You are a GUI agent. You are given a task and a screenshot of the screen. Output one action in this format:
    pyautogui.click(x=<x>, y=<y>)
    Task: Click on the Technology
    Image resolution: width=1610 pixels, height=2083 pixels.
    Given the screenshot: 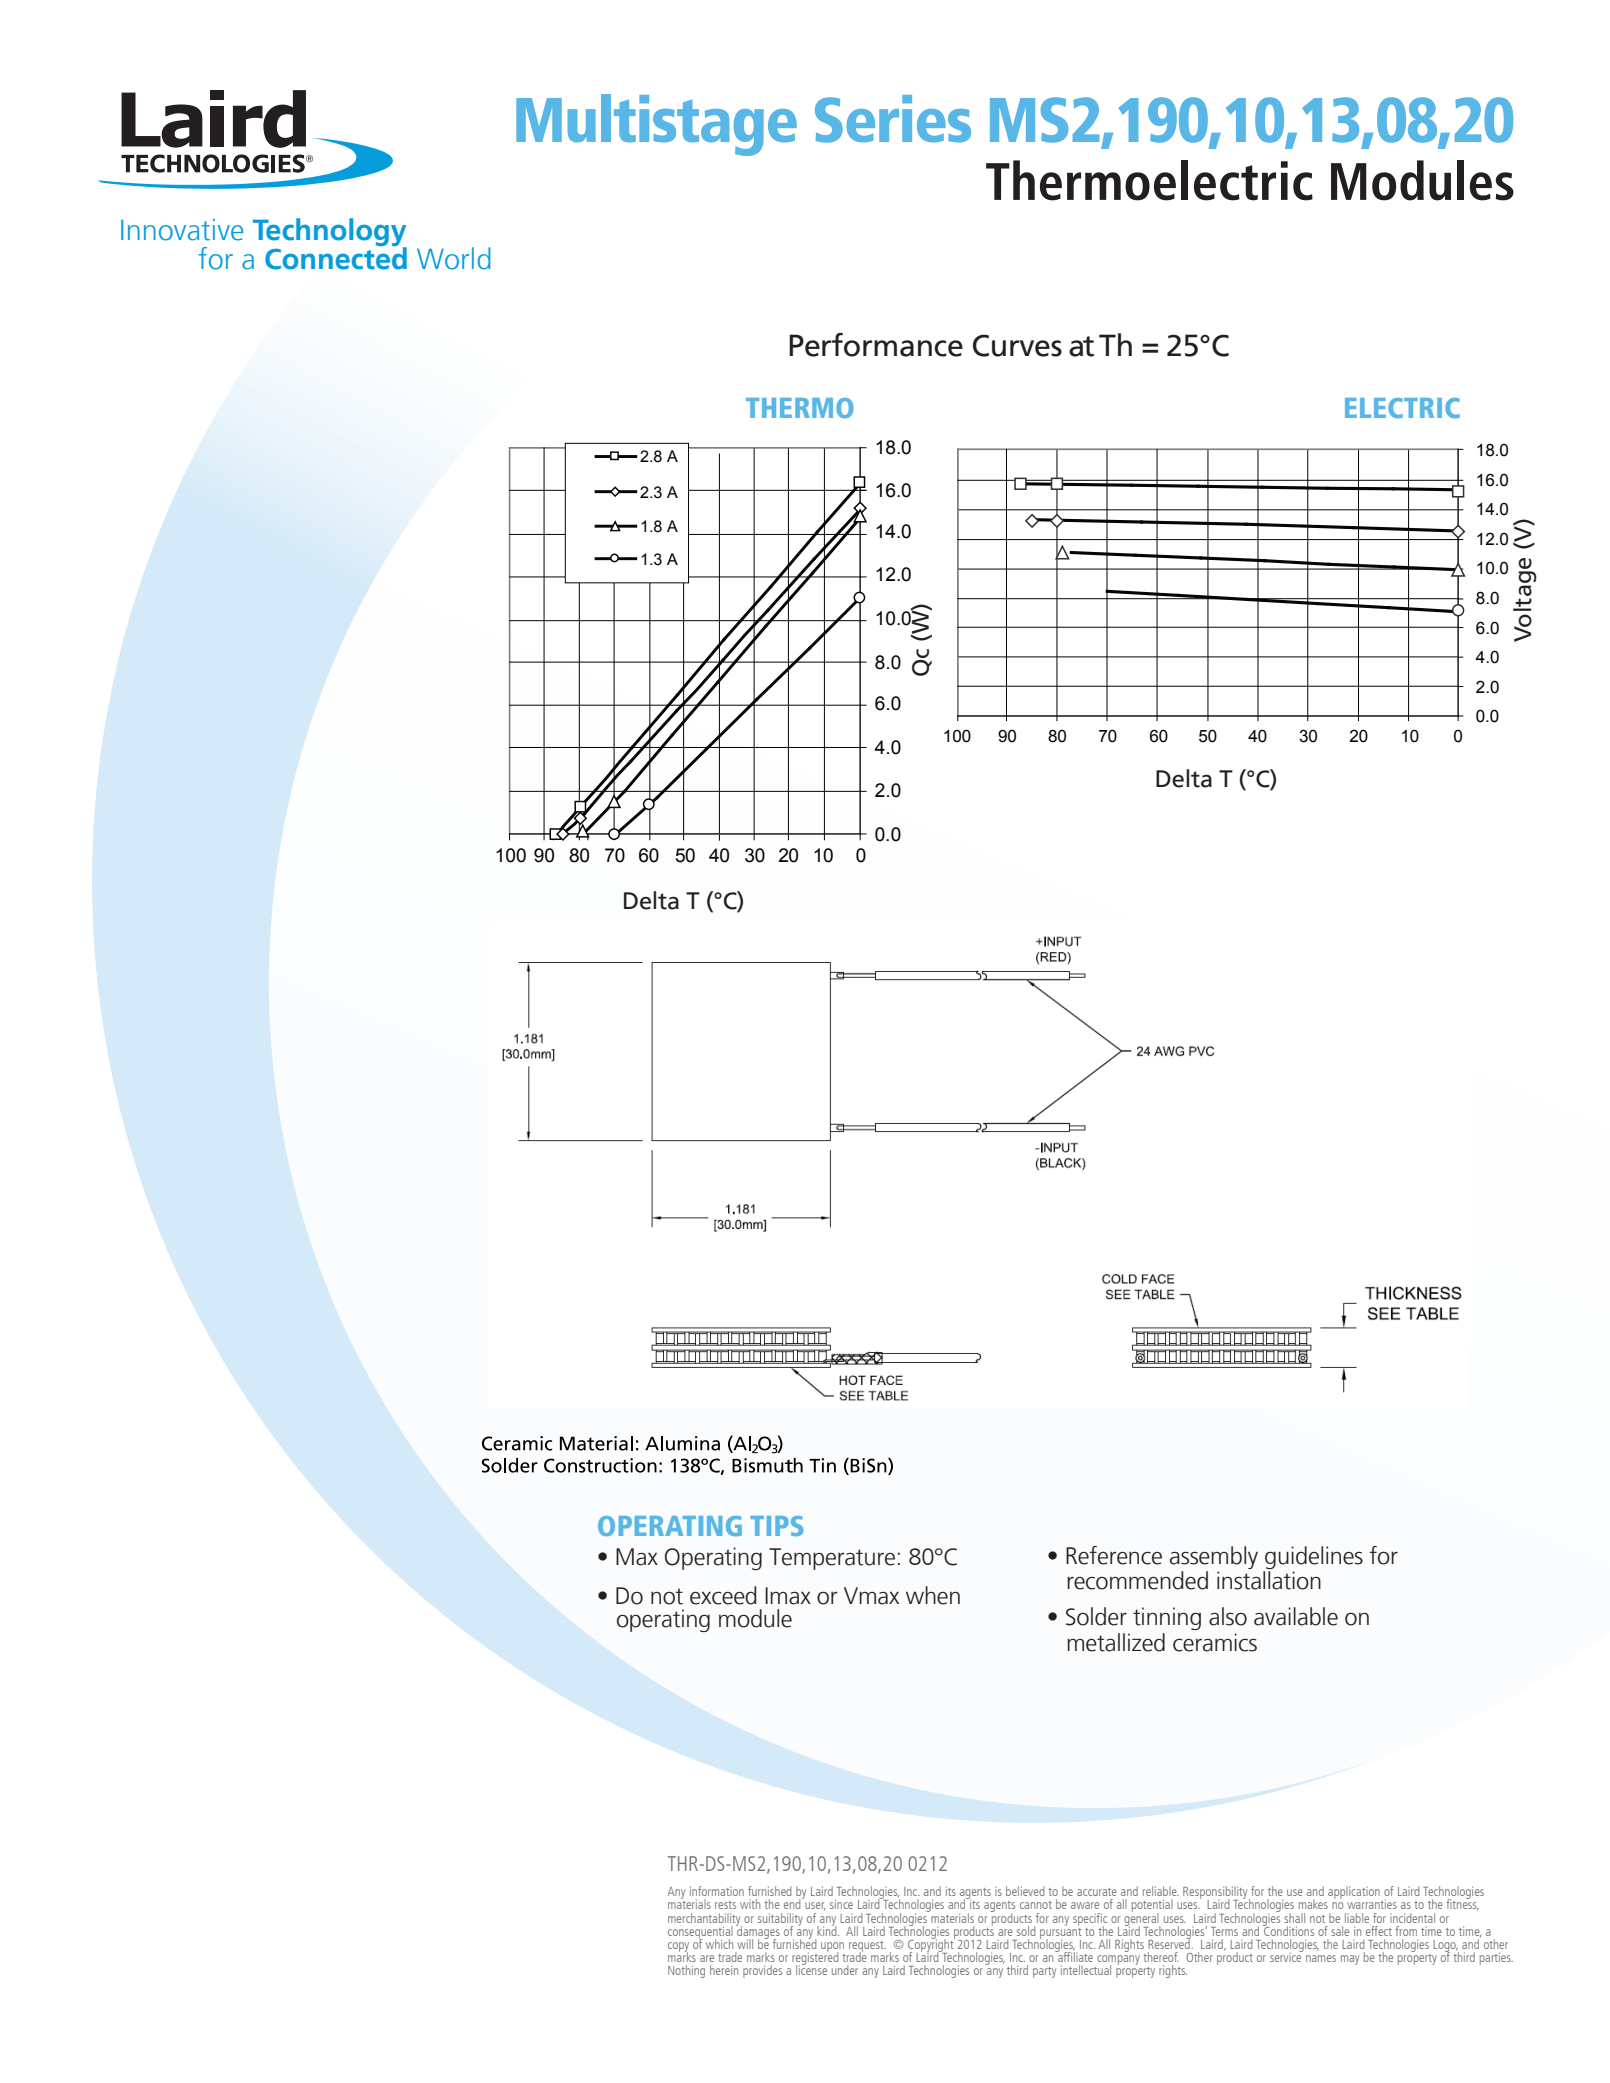 What is the action you would take?
    pyautogui.click(x=330, y=233)
